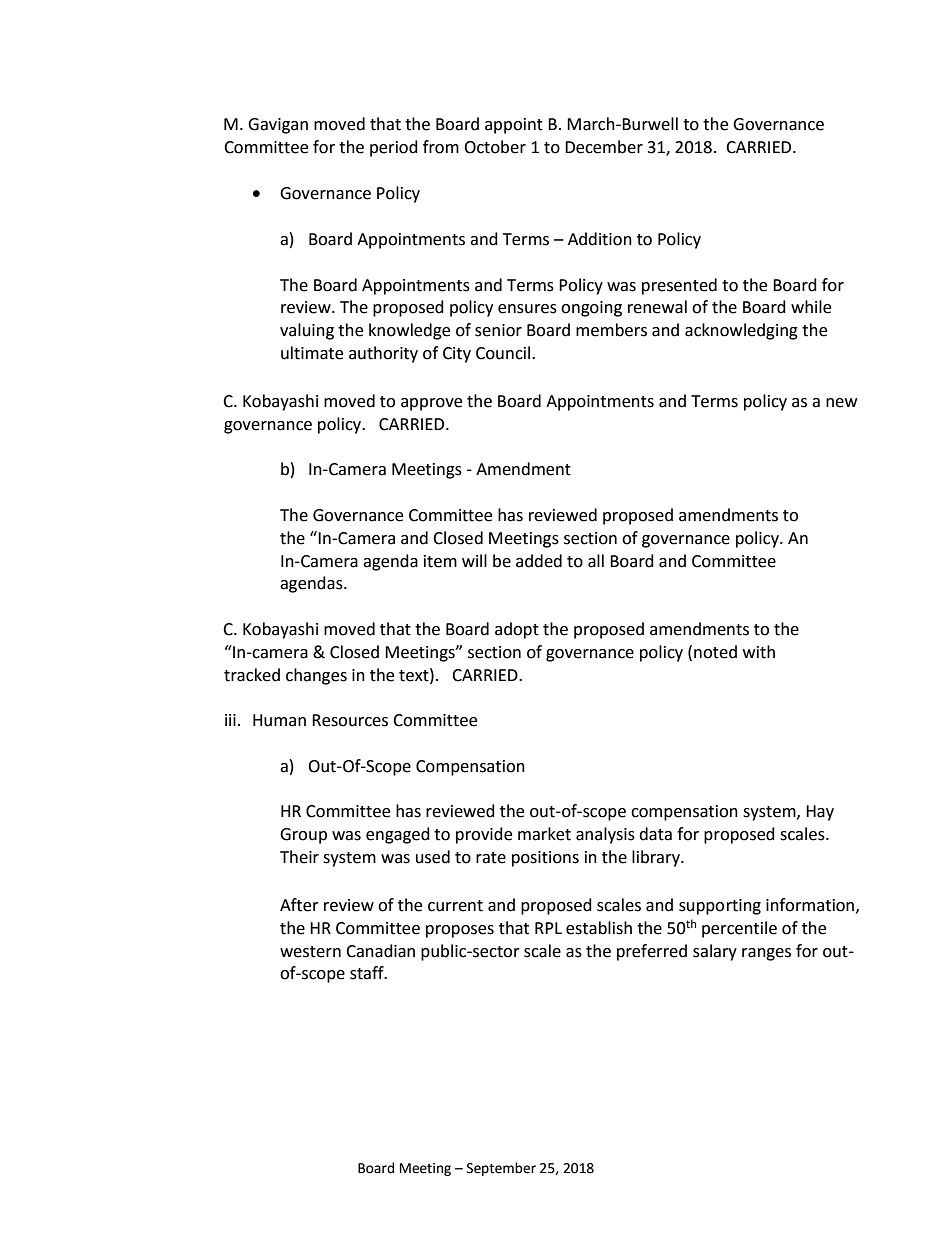  Describe the element at coordinates (460, 931) in the screenshot. I see `proposes` at that location.
